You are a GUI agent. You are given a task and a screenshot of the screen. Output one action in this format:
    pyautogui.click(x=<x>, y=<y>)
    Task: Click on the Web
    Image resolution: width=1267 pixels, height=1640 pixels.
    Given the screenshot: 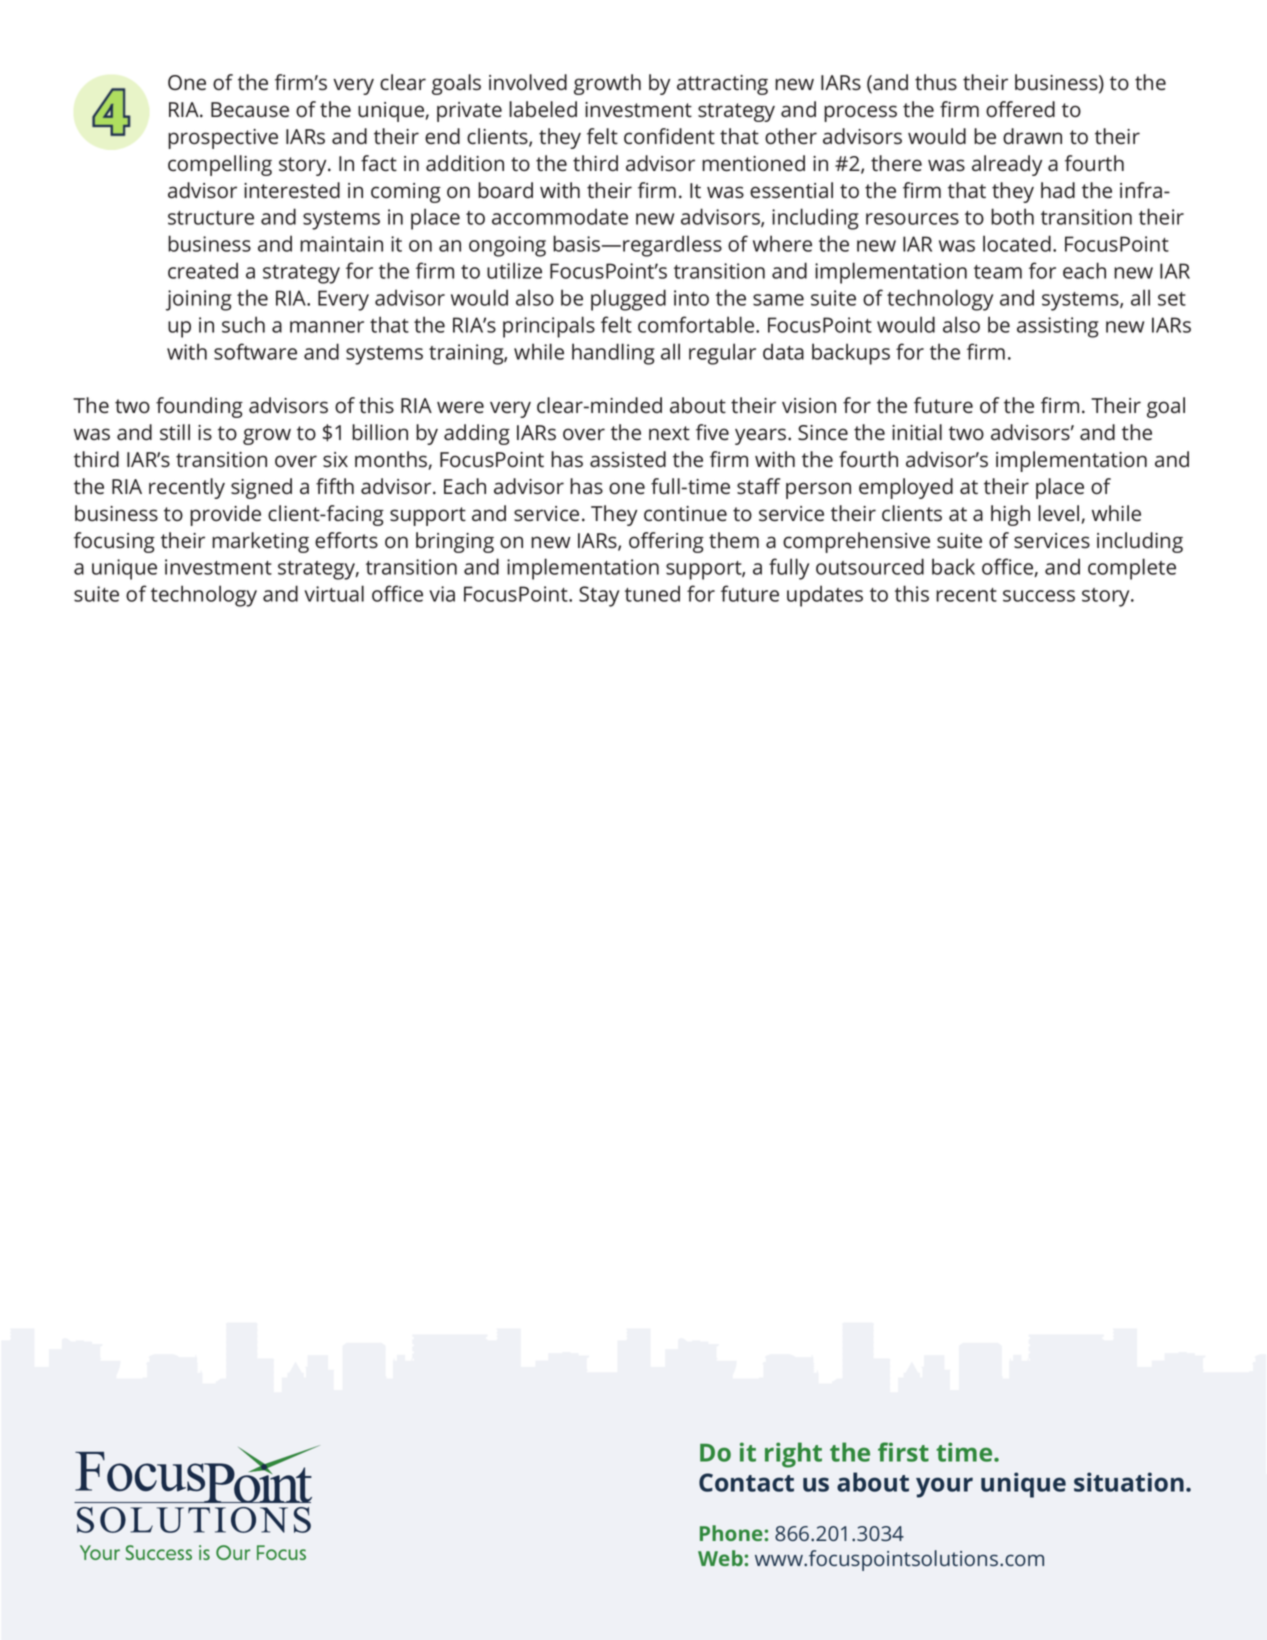 What is the action you would take?
    pyautogui.click(x=721, y=1558)
